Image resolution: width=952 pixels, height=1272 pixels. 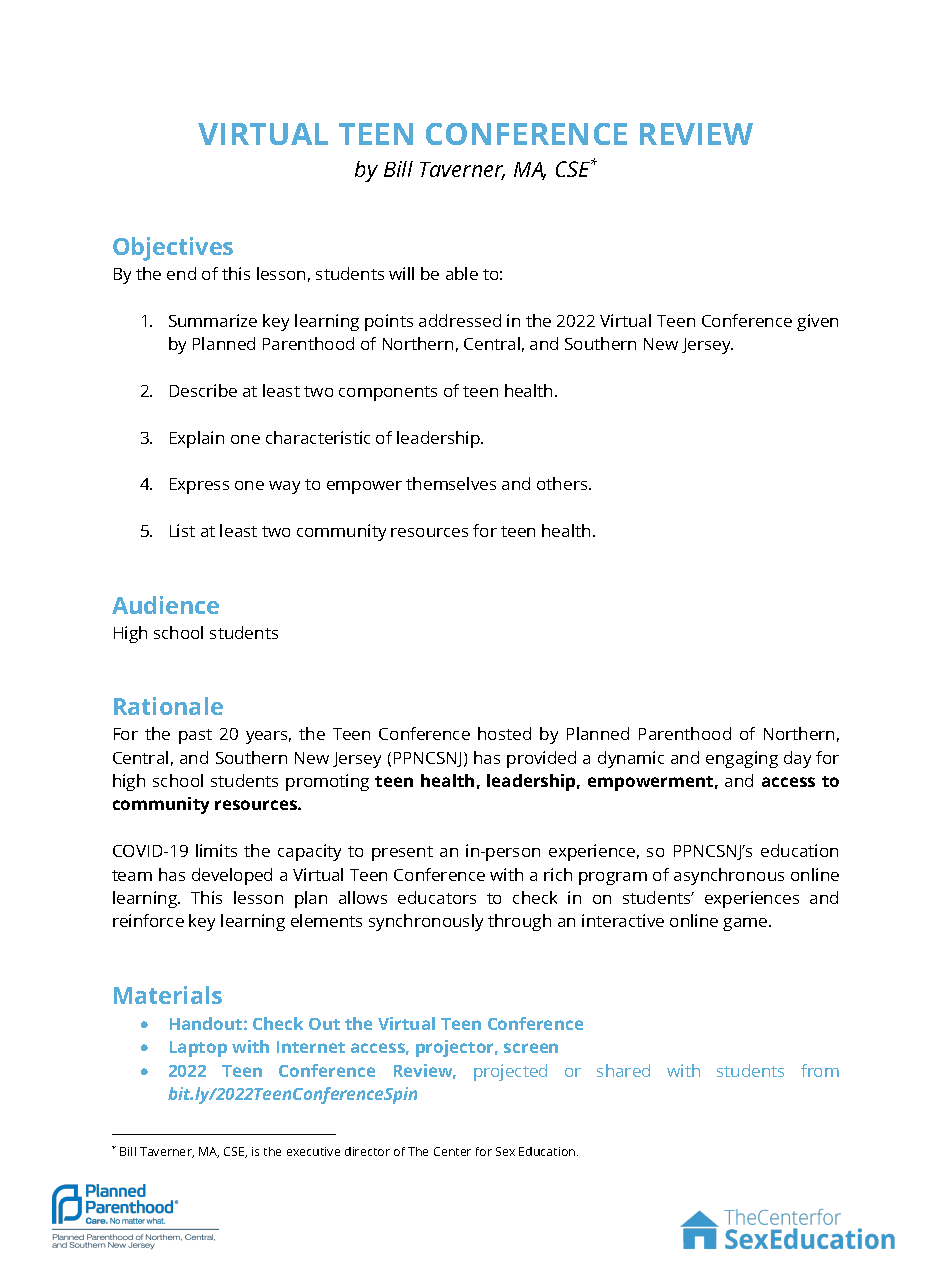 What do you see at coordinates (462, 273) in the image?
I see `able` at bounding box center [462, 273].
